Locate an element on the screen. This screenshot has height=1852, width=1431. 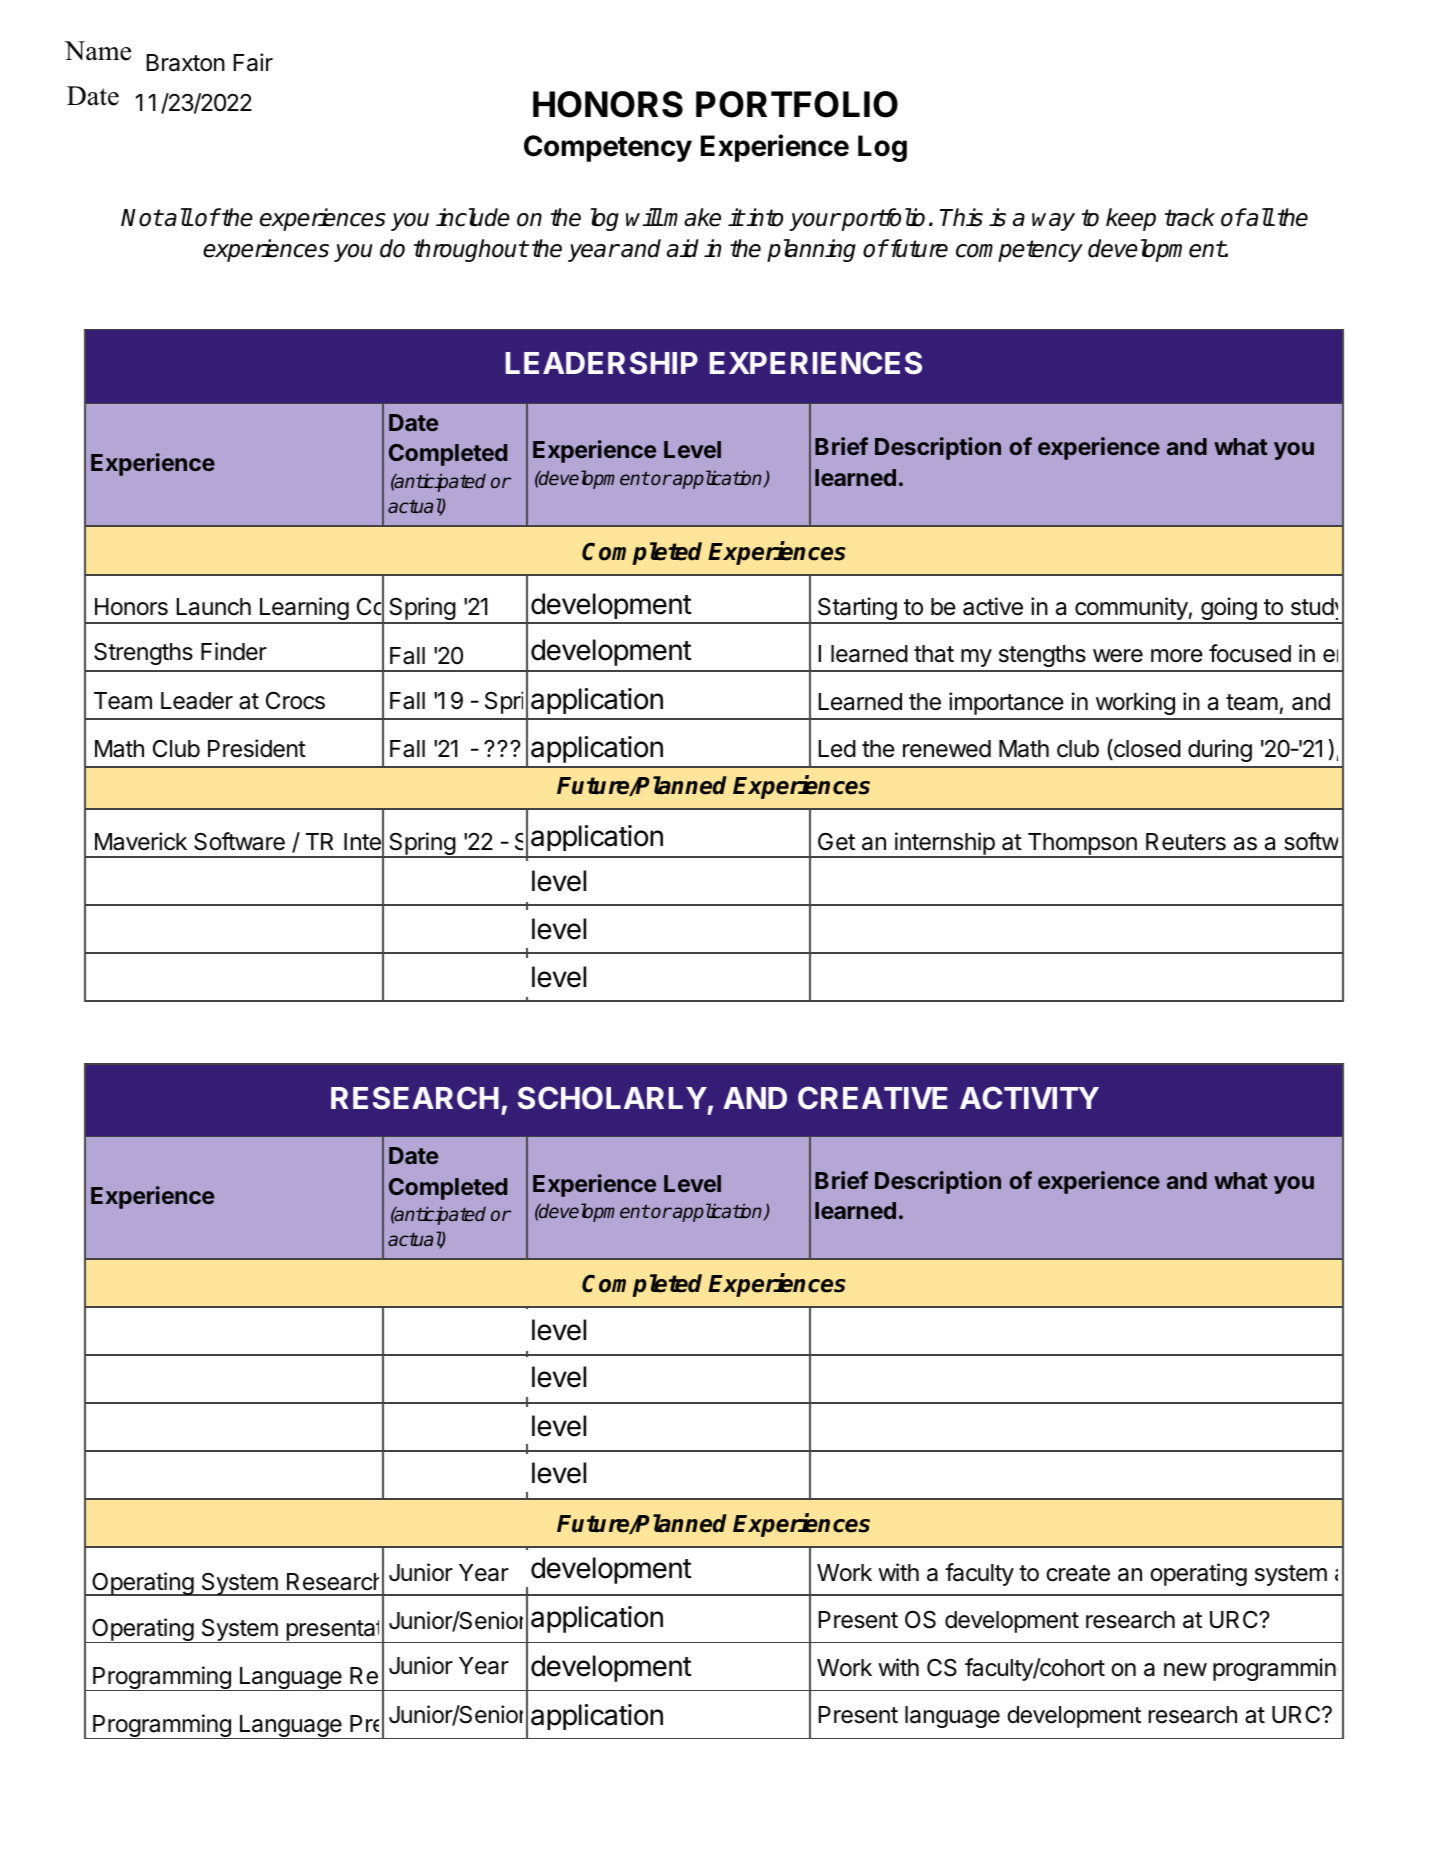
make is located at coordinates (692, 217).
